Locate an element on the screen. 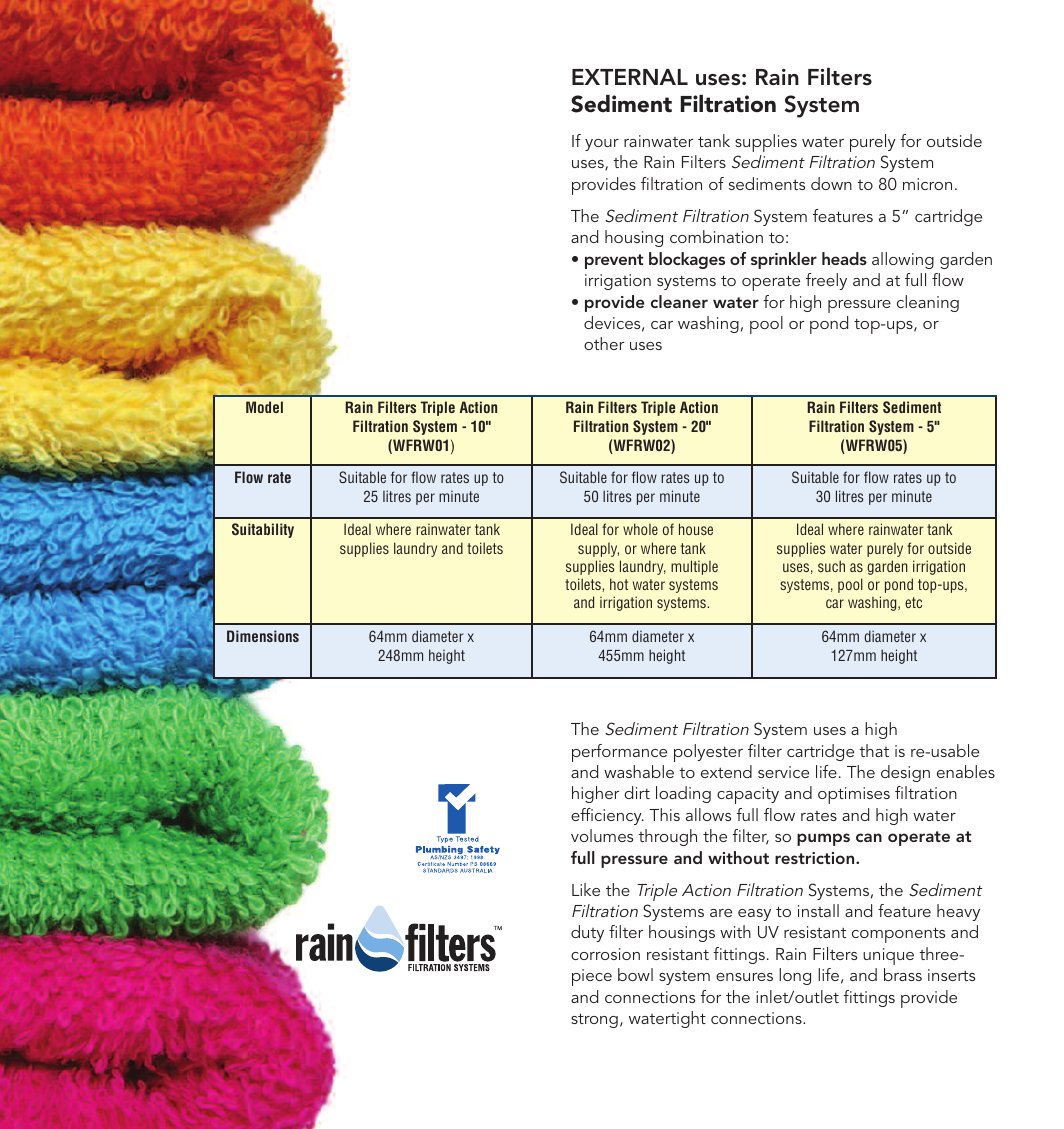  micron is located at coordinates (927, 184).
